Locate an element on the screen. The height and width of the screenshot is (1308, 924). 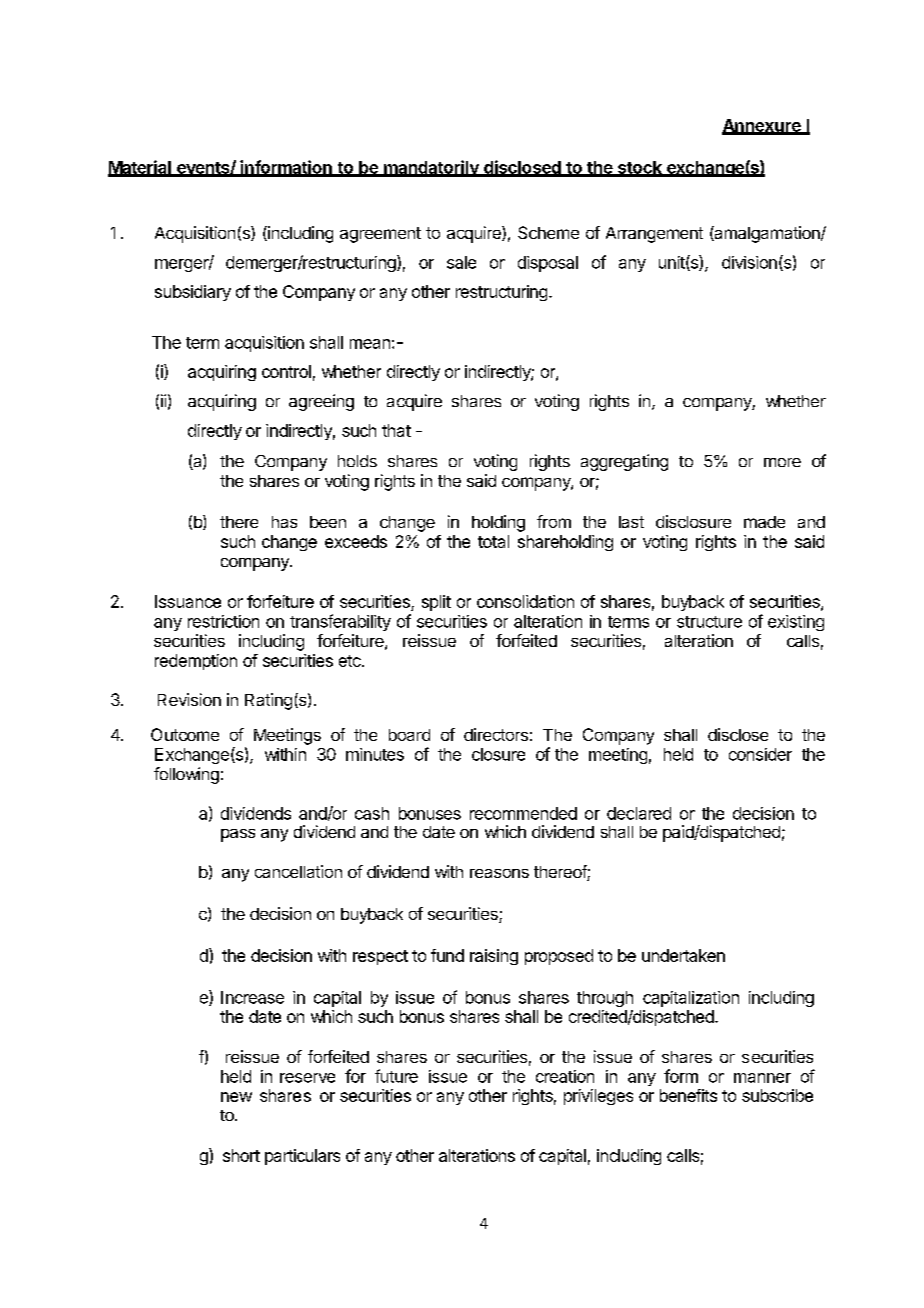
recommended is located at coordinates (523, 813).
